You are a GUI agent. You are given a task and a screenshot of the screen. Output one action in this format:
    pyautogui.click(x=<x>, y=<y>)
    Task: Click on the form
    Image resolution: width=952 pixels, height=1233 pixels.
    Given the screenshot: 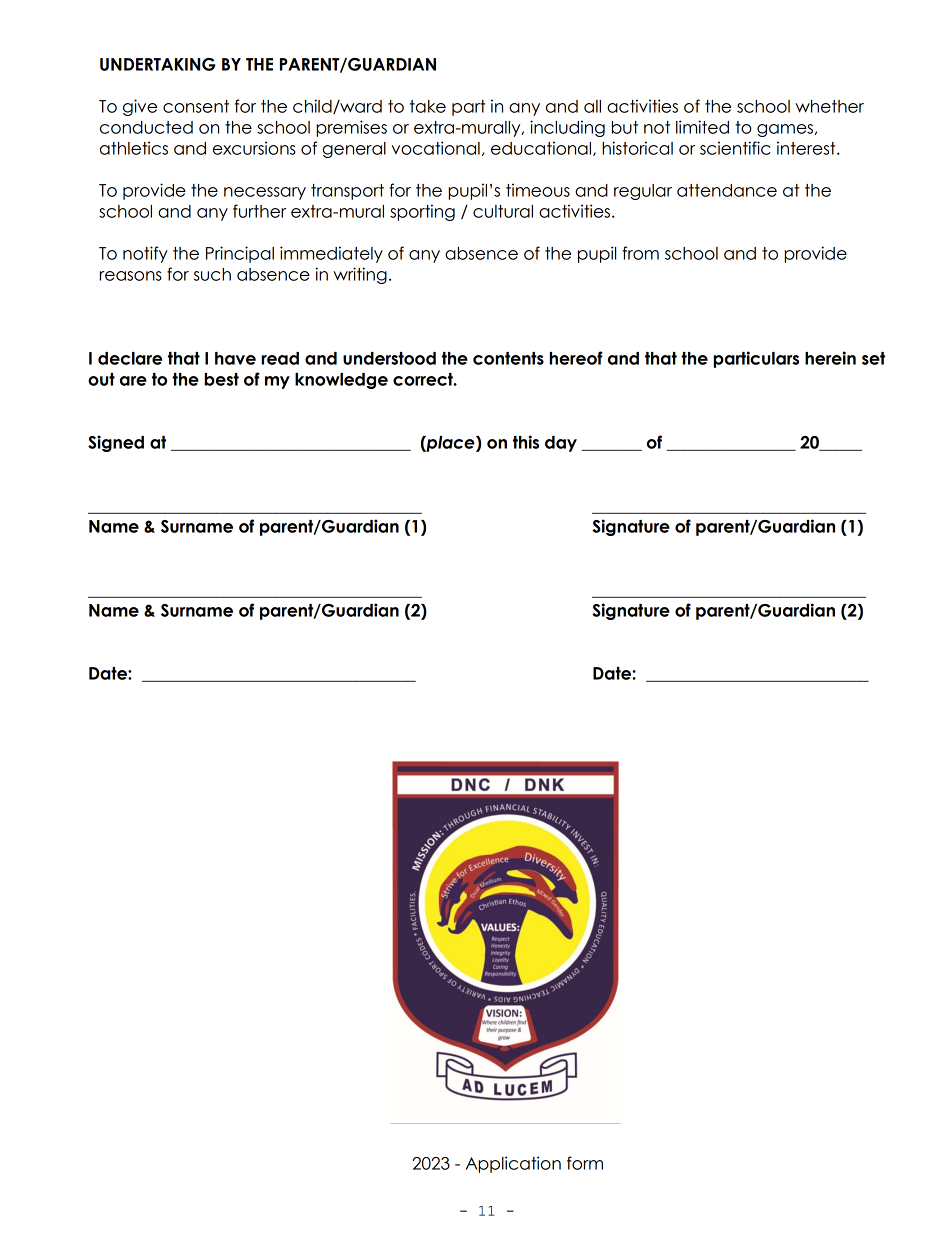 What is the action you would take?
    pyautogui.click(x=585, y=1163)
